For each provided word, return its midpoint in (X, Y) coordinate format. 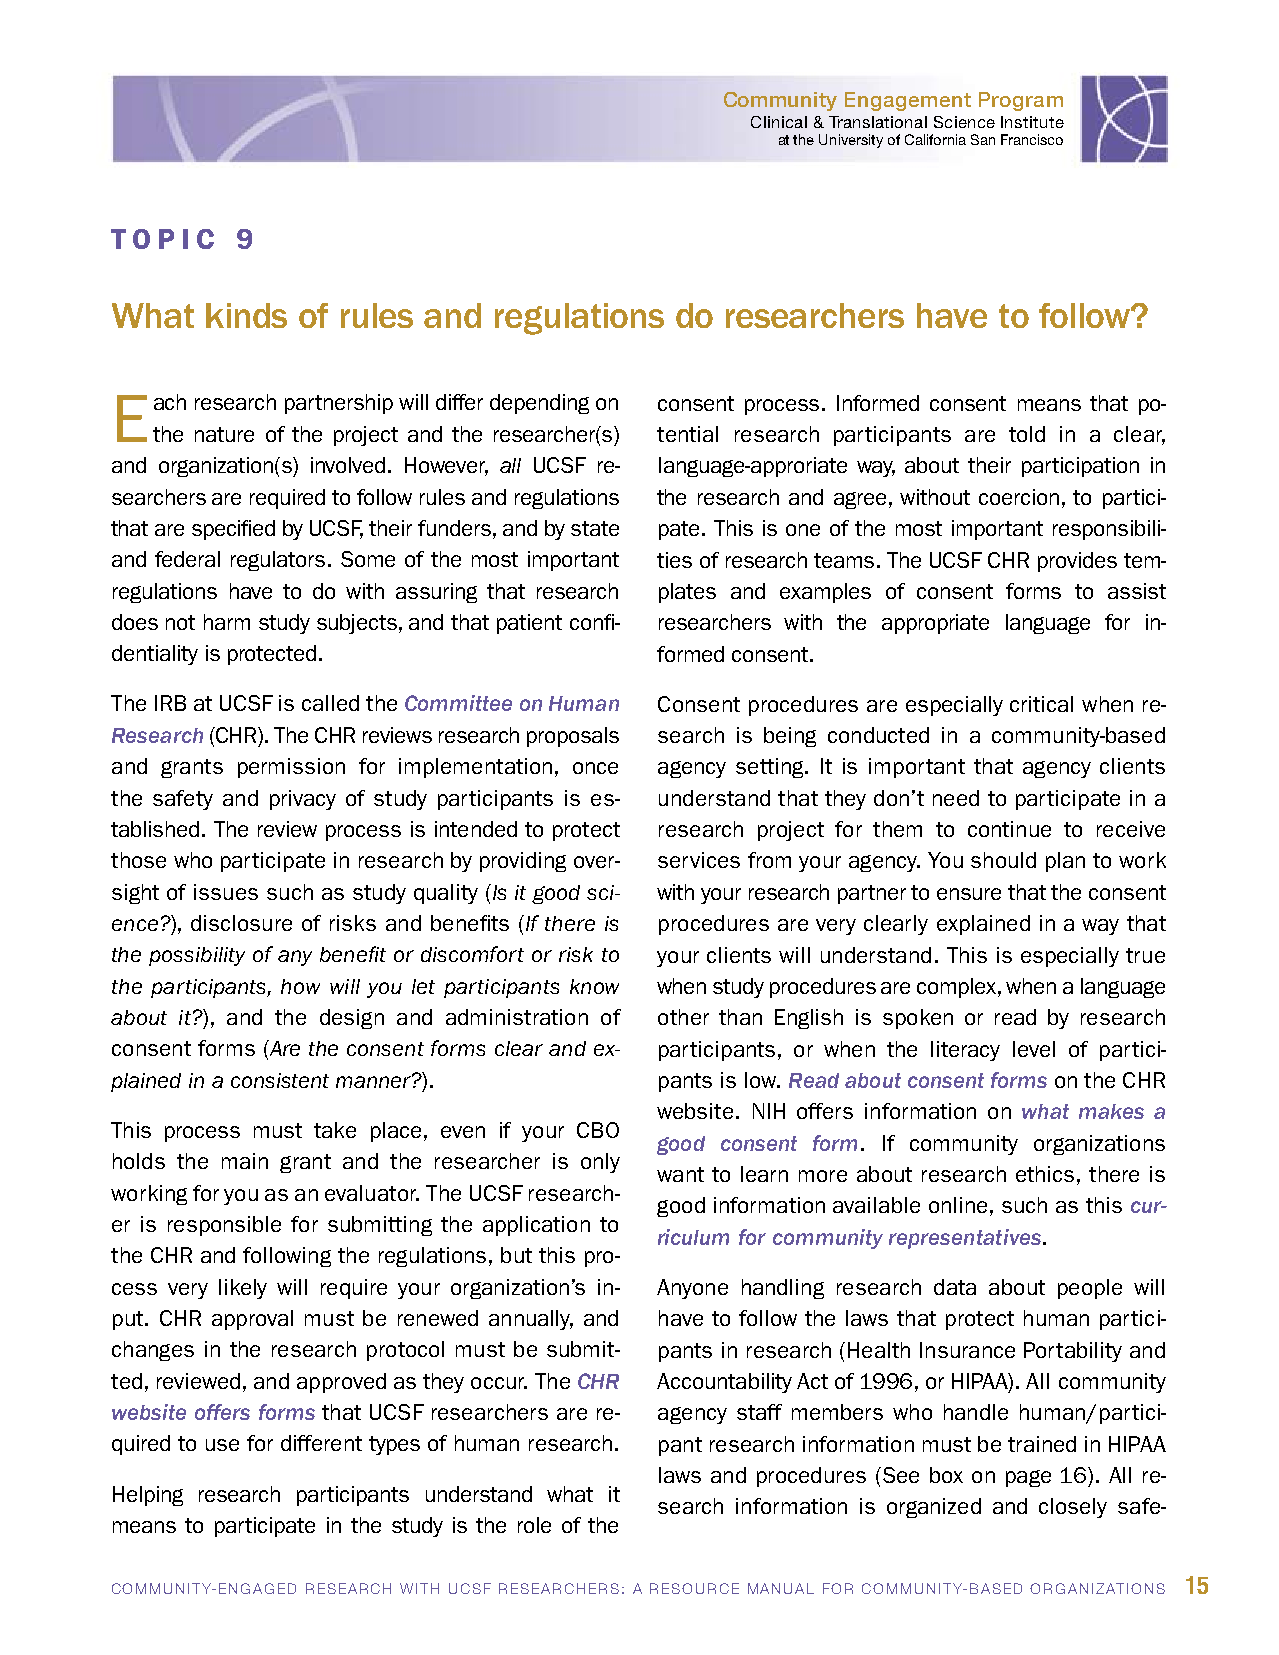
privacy (303, 800)
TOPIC (162, 239)
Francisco (1032, 139)
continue (1009, 829)
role (534, 1525)
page (1028, 1478)
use (222, 1445)
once (595, 768)
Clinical (779, 122)
